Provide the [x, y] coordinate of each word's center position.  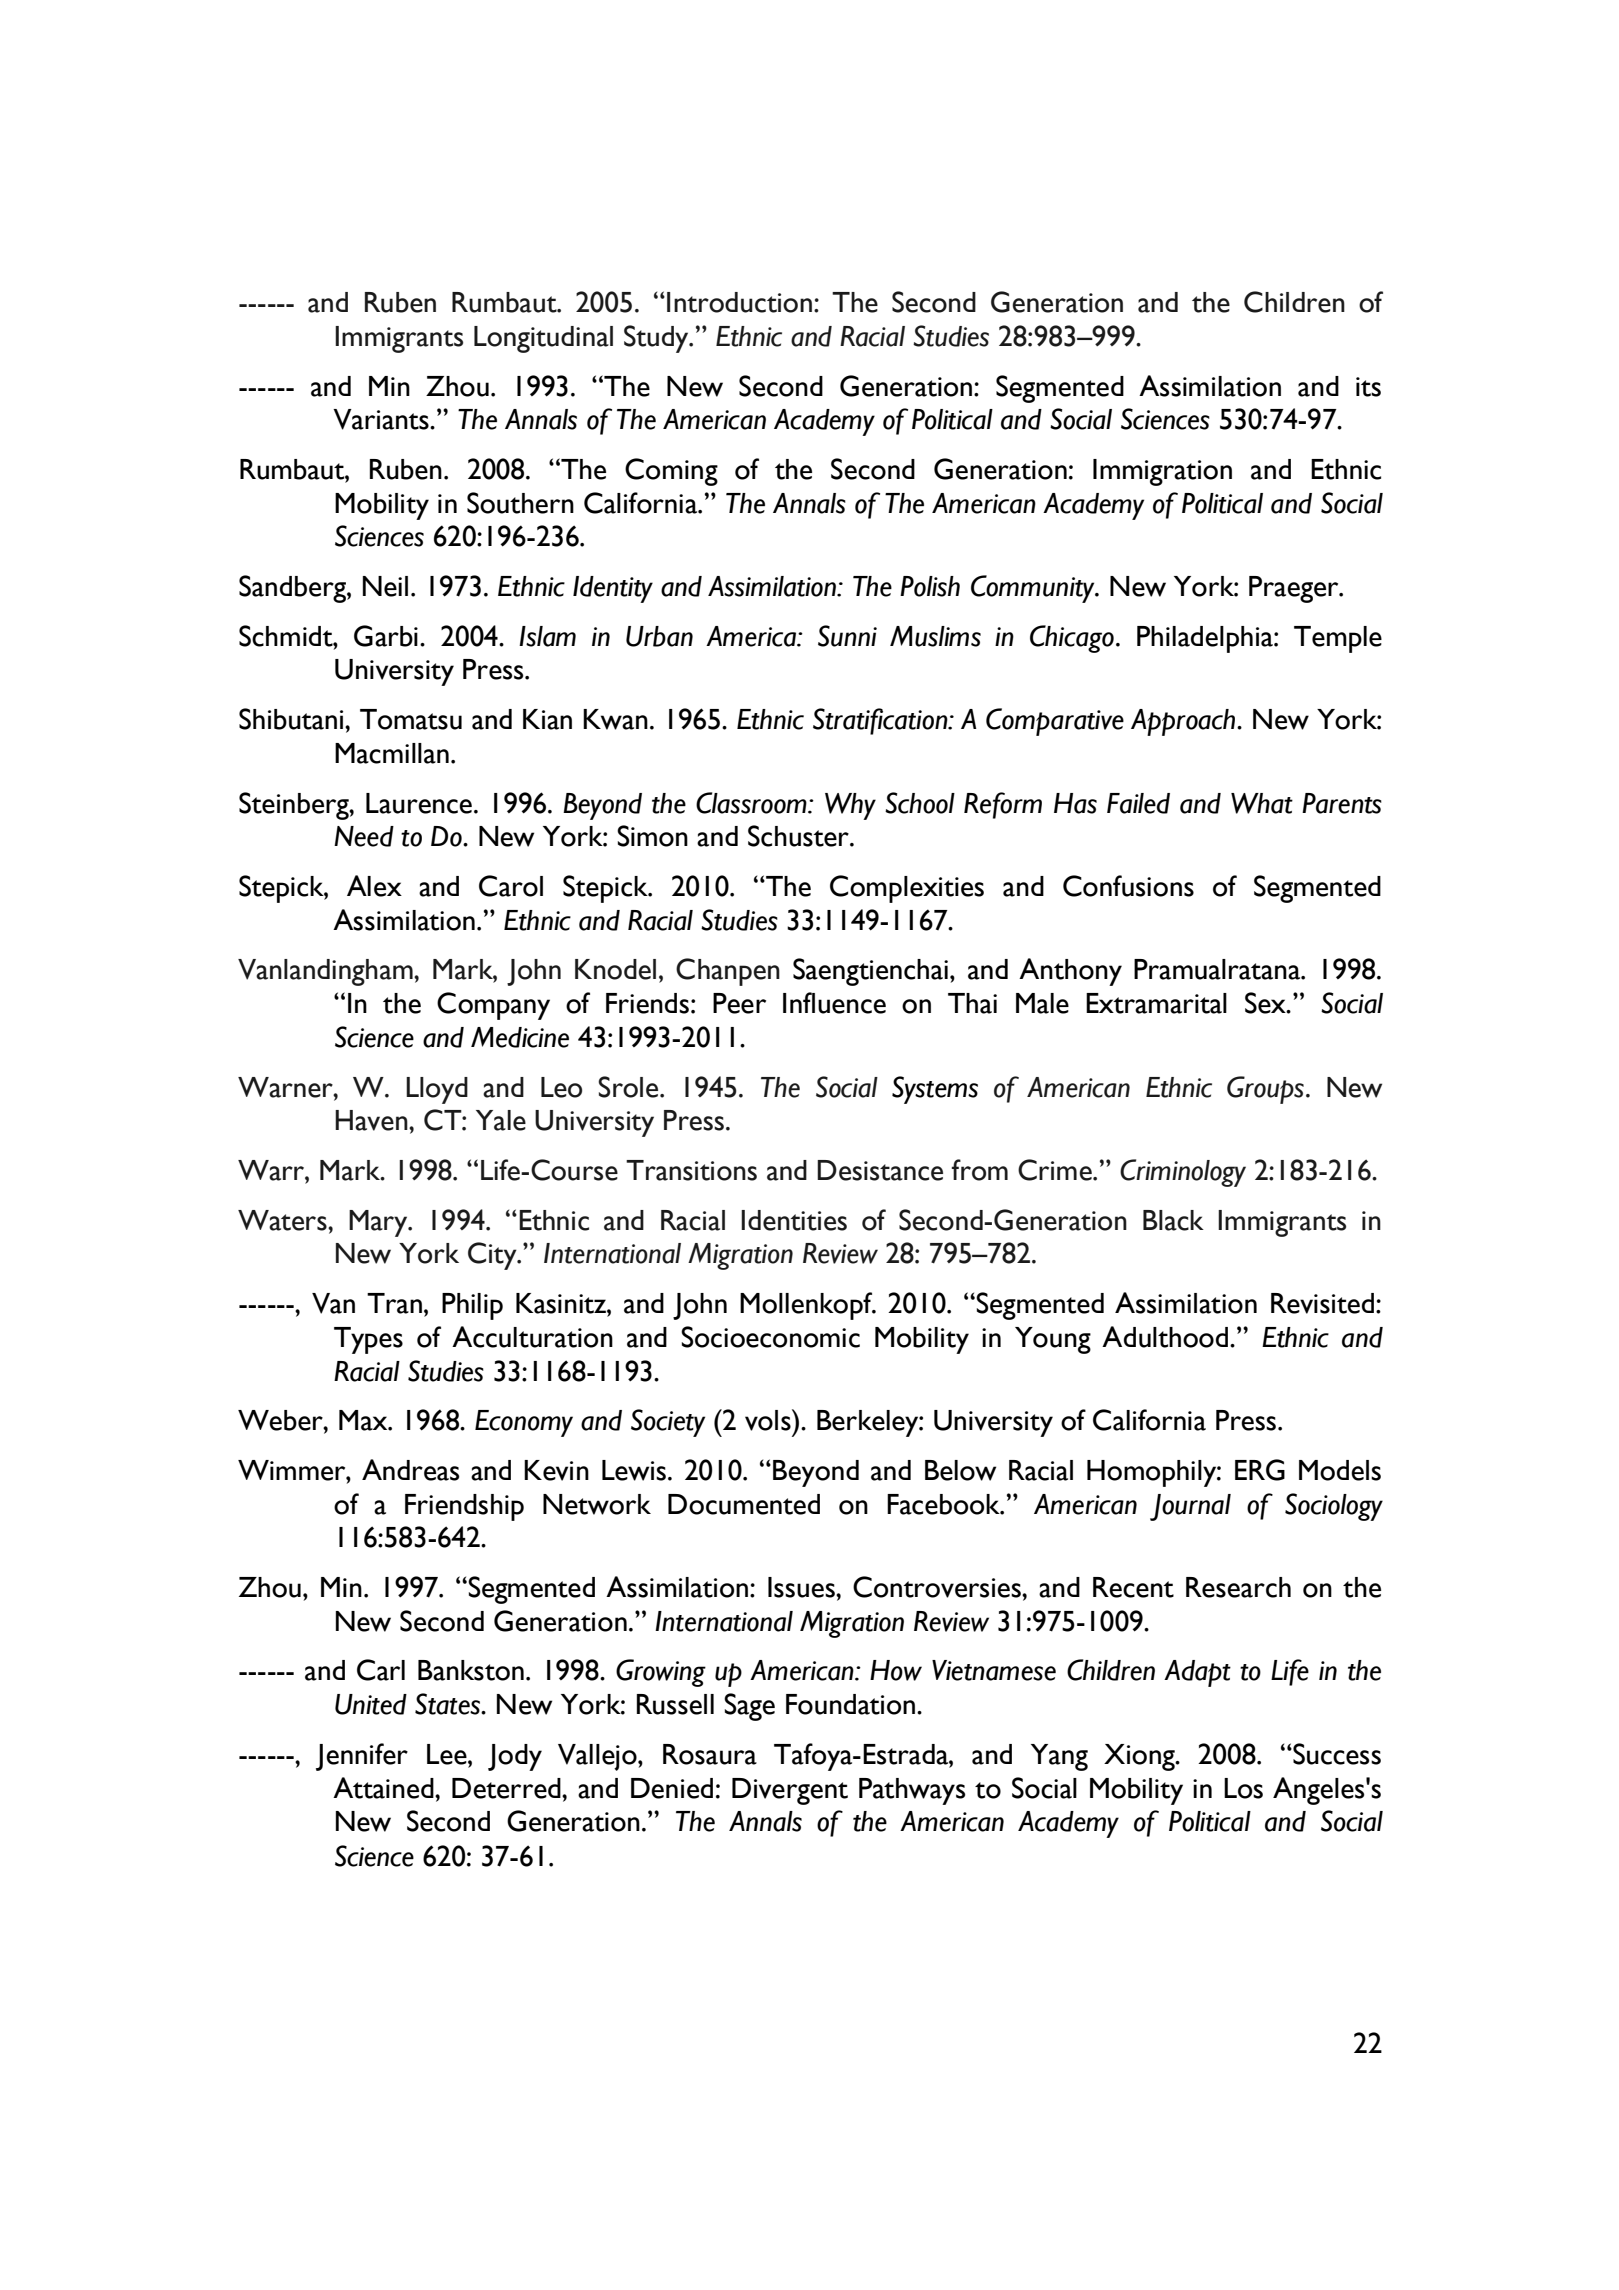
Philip [472, 1306]
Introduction [739, 302]
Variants [382, 419]
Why [850, 806]
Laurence [419, 803]
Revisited [1324, 1303]
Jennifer [362, 1757]
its [1368, 387]
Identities [794, 1220]
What [1262, 803]
